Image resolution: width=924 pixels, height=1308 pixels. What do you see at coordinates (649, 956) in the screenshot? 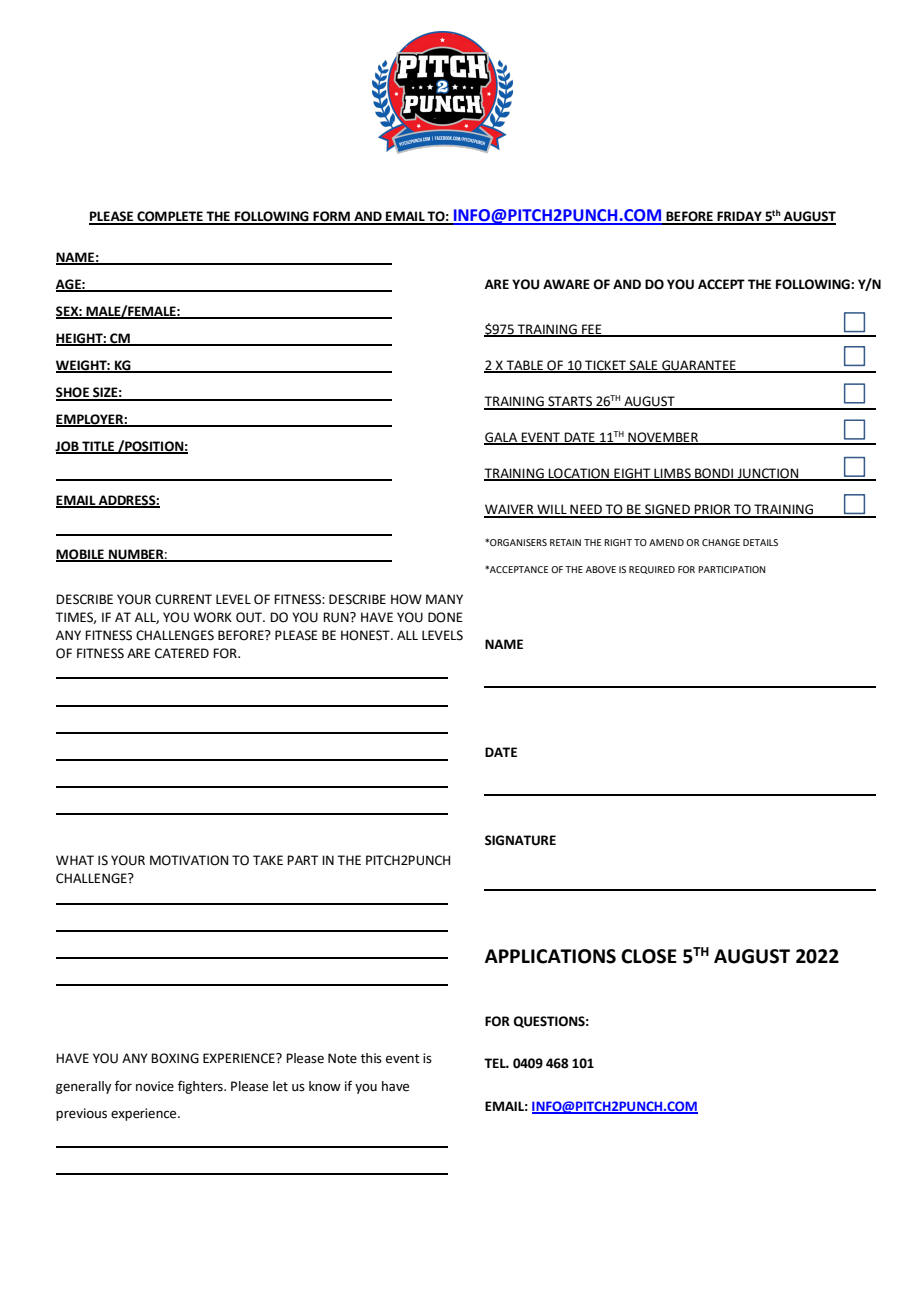
I see `CLOSE` at bounding box center [649, 956].
